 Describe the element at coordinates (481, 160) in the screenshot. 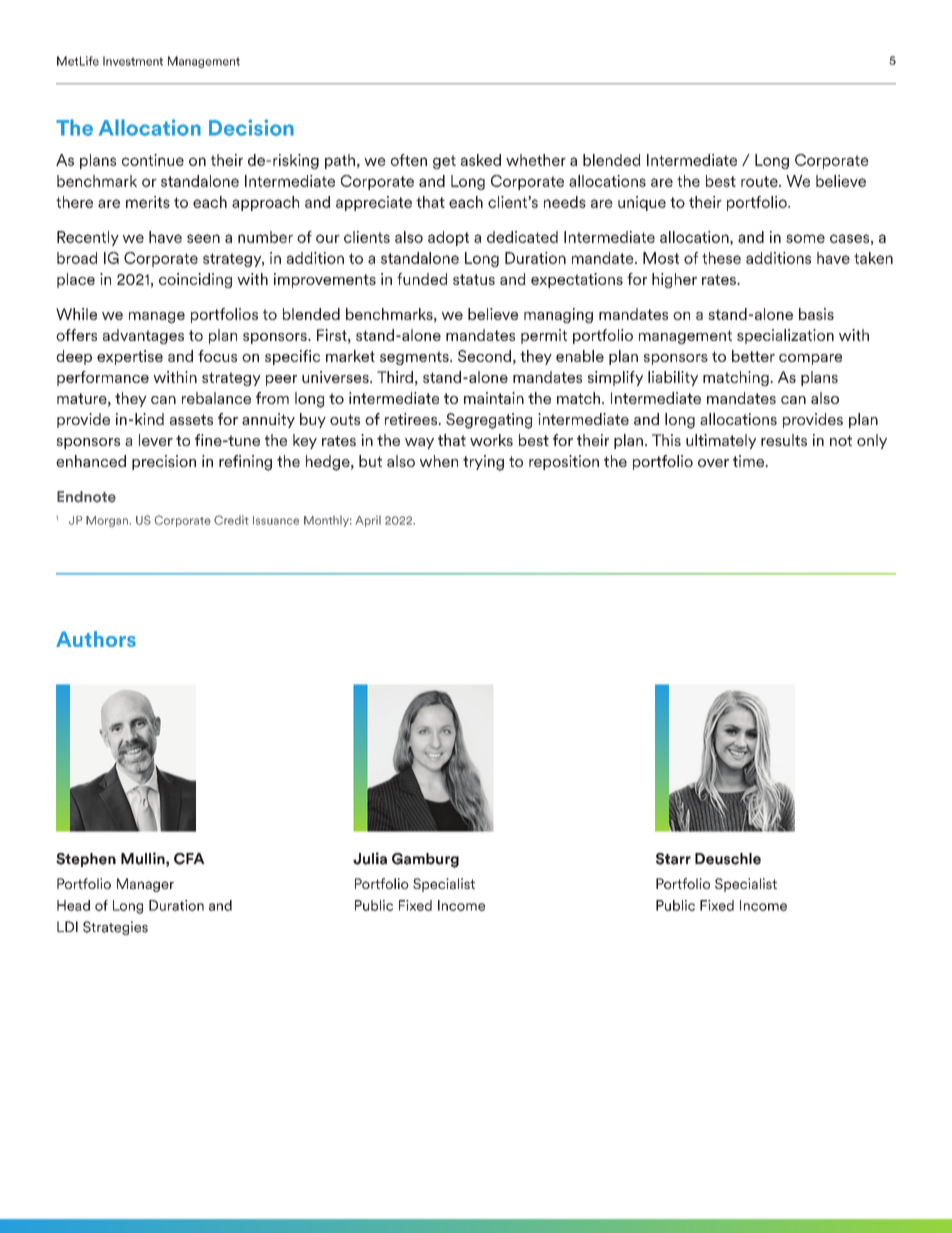

I see `asked` at that location.
